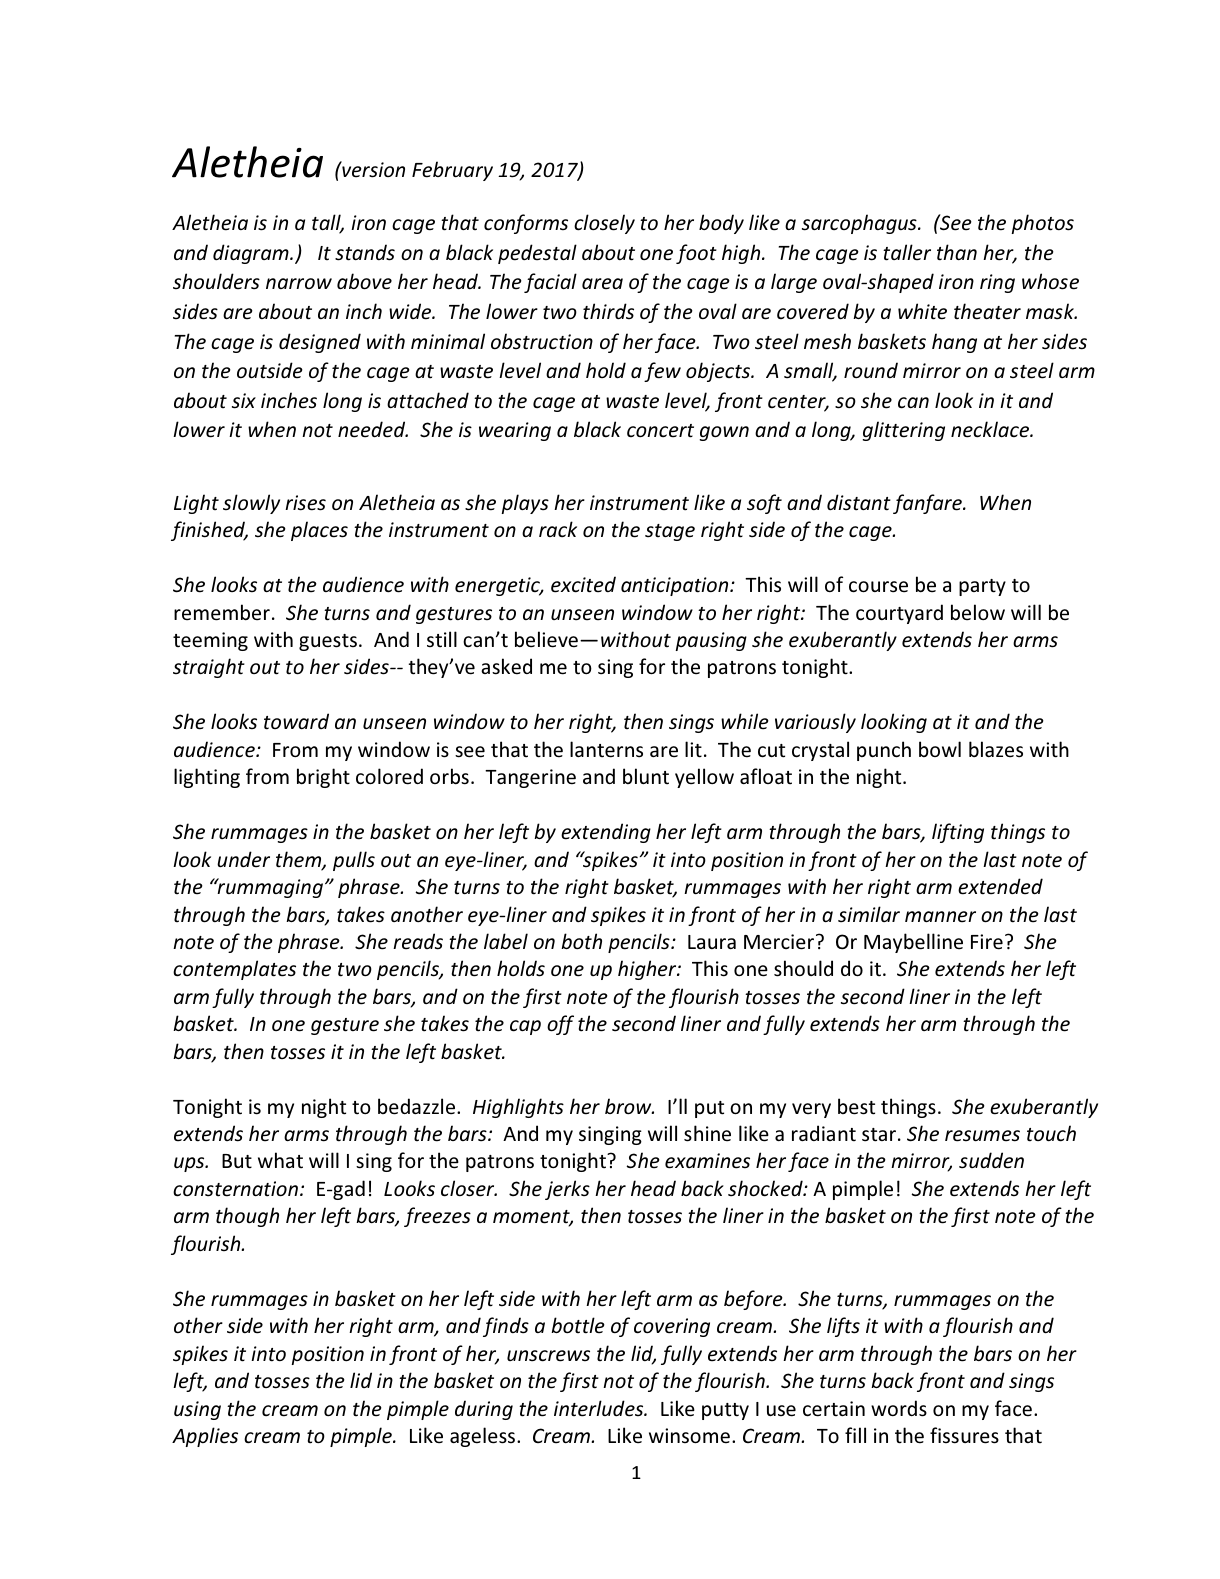 The image size is (1220, 1579). I want to click on lanterns, so click(606, 749).
